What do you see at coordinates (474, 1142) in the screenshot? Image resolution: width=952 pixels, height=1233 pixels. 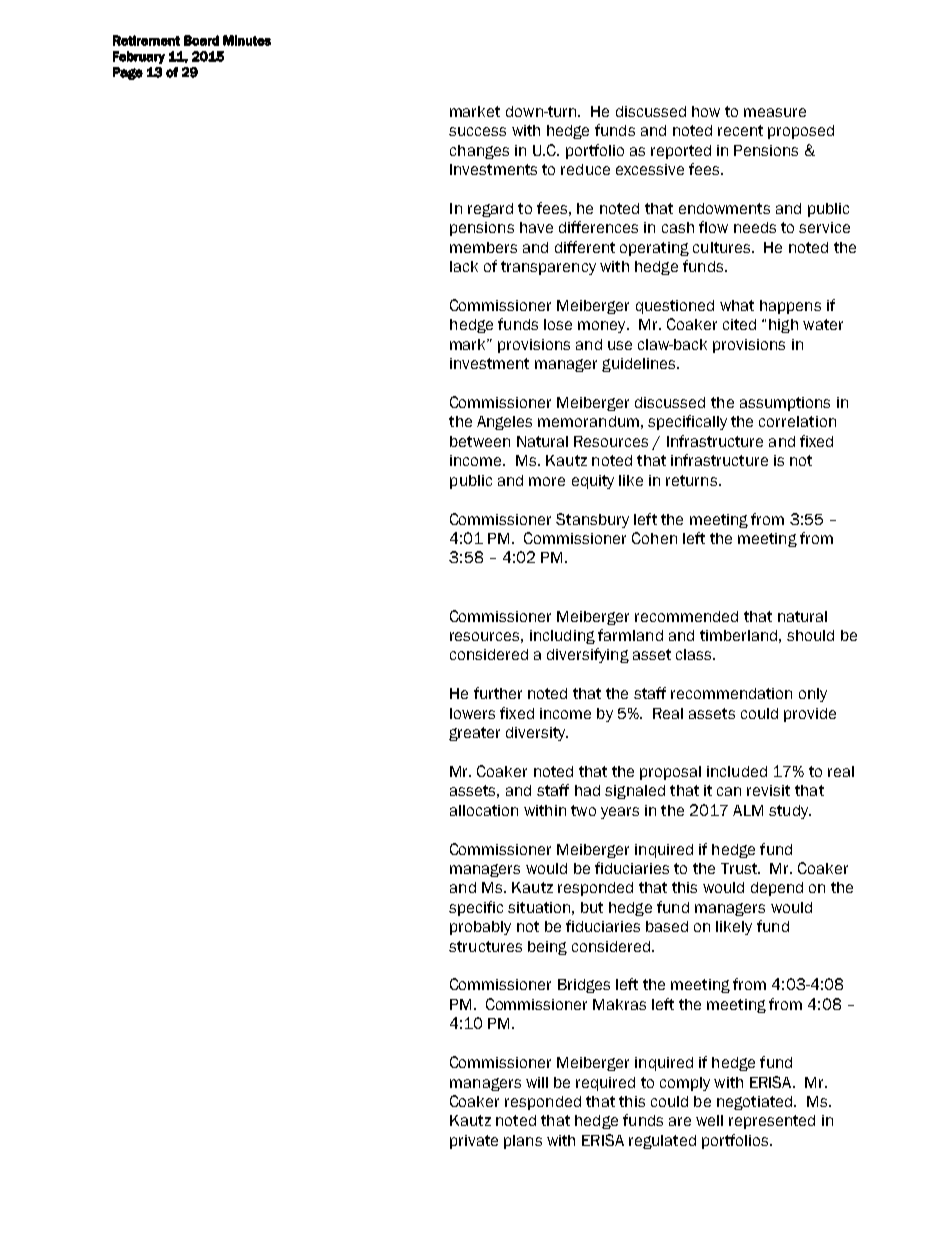 I see `private` at bounding box center [474, 1142].
